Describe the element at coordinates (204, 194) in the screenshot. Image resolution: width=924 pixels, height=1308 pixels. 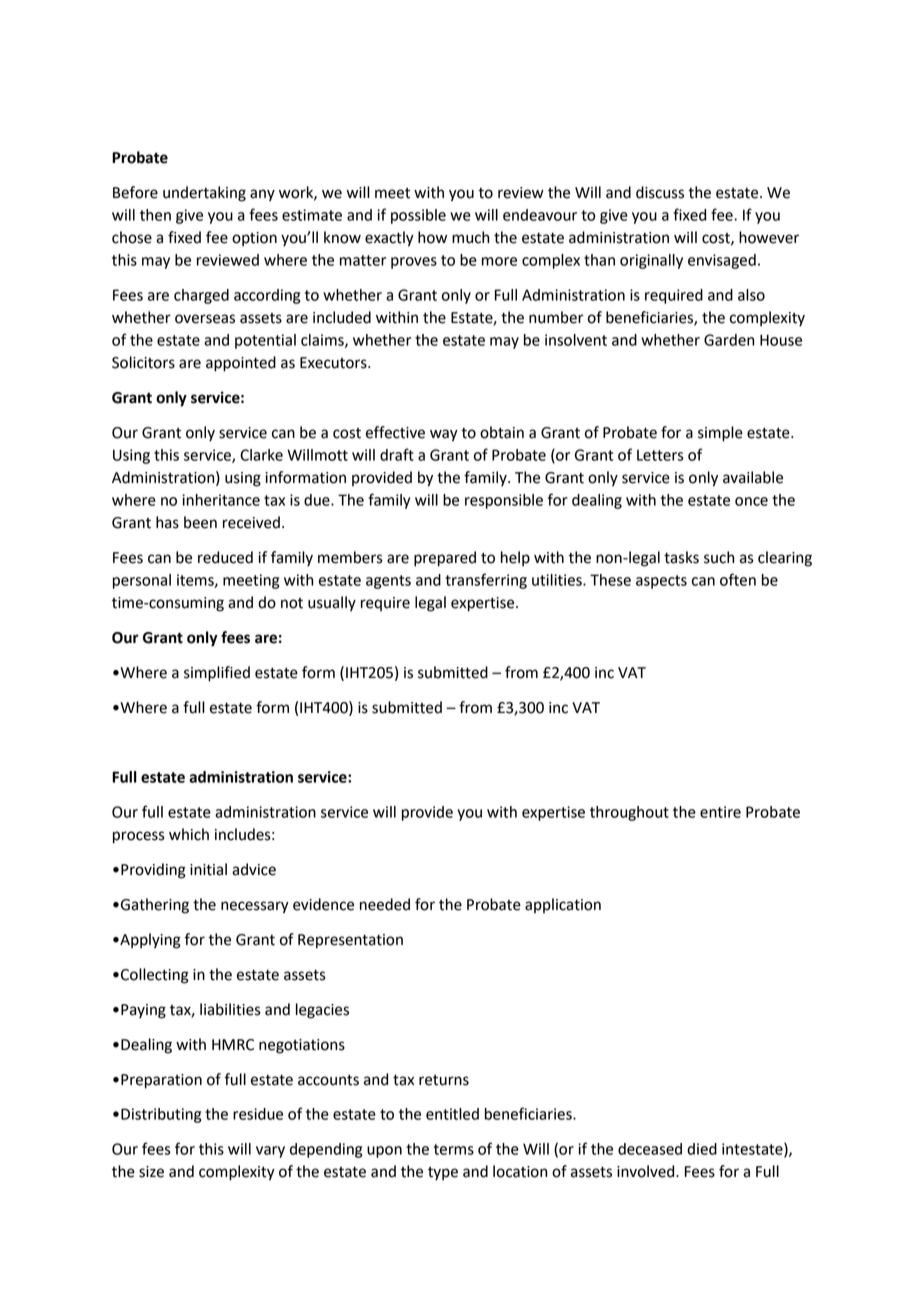
I see `undertaking` at that location.
